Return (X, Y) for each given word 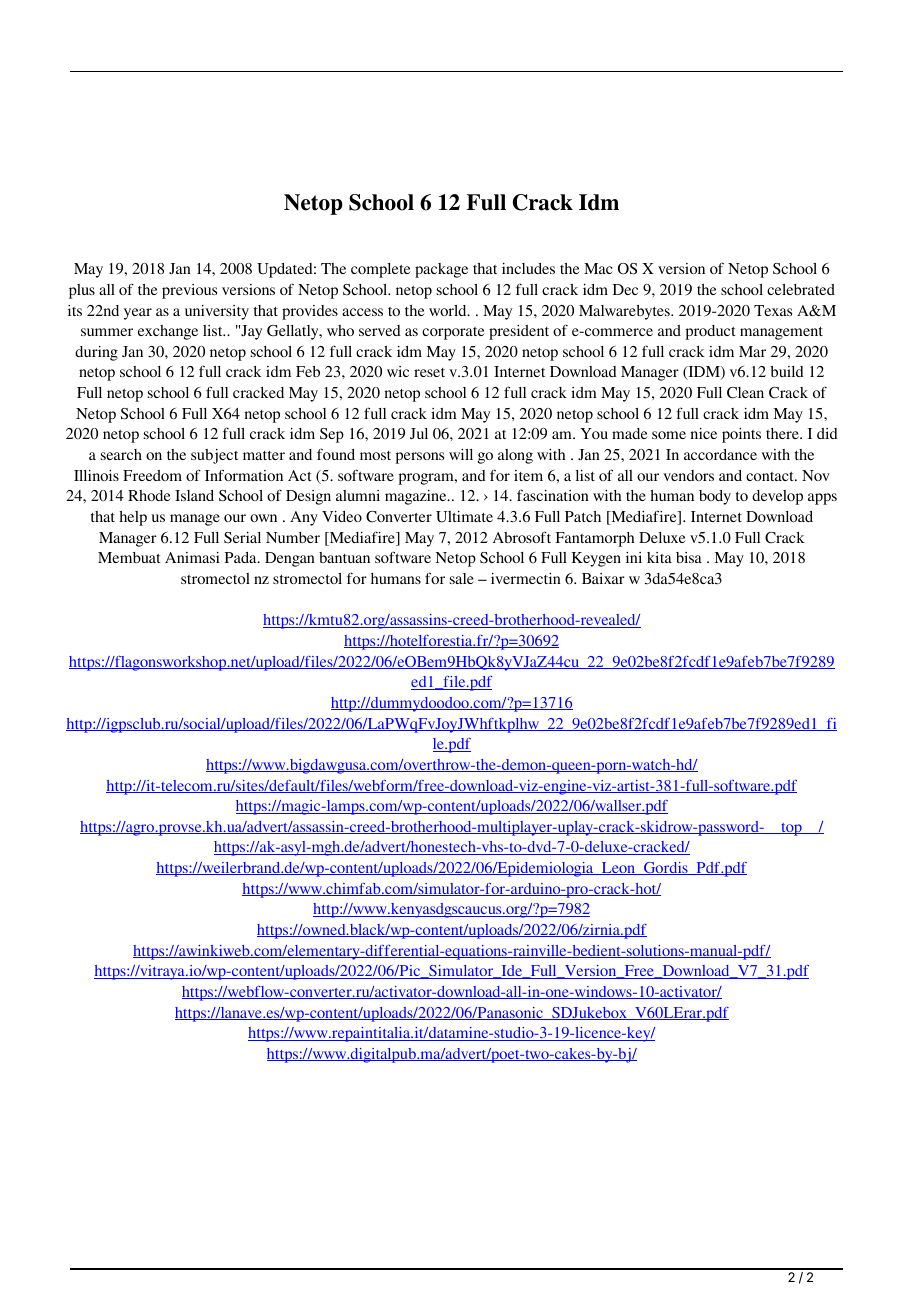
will (461, 454)
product (711, 332)
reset (429, 372)
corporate (453, 333)
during (96, 353)
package (441, 270)
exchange (168, 332)
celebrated (801, 289)
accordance (720, 454)
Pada (242, 557)
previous (189, 291)
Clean (745, 393)
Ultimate (464, 517)
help (133, 518)
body (715, 497)
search (121, 454)
